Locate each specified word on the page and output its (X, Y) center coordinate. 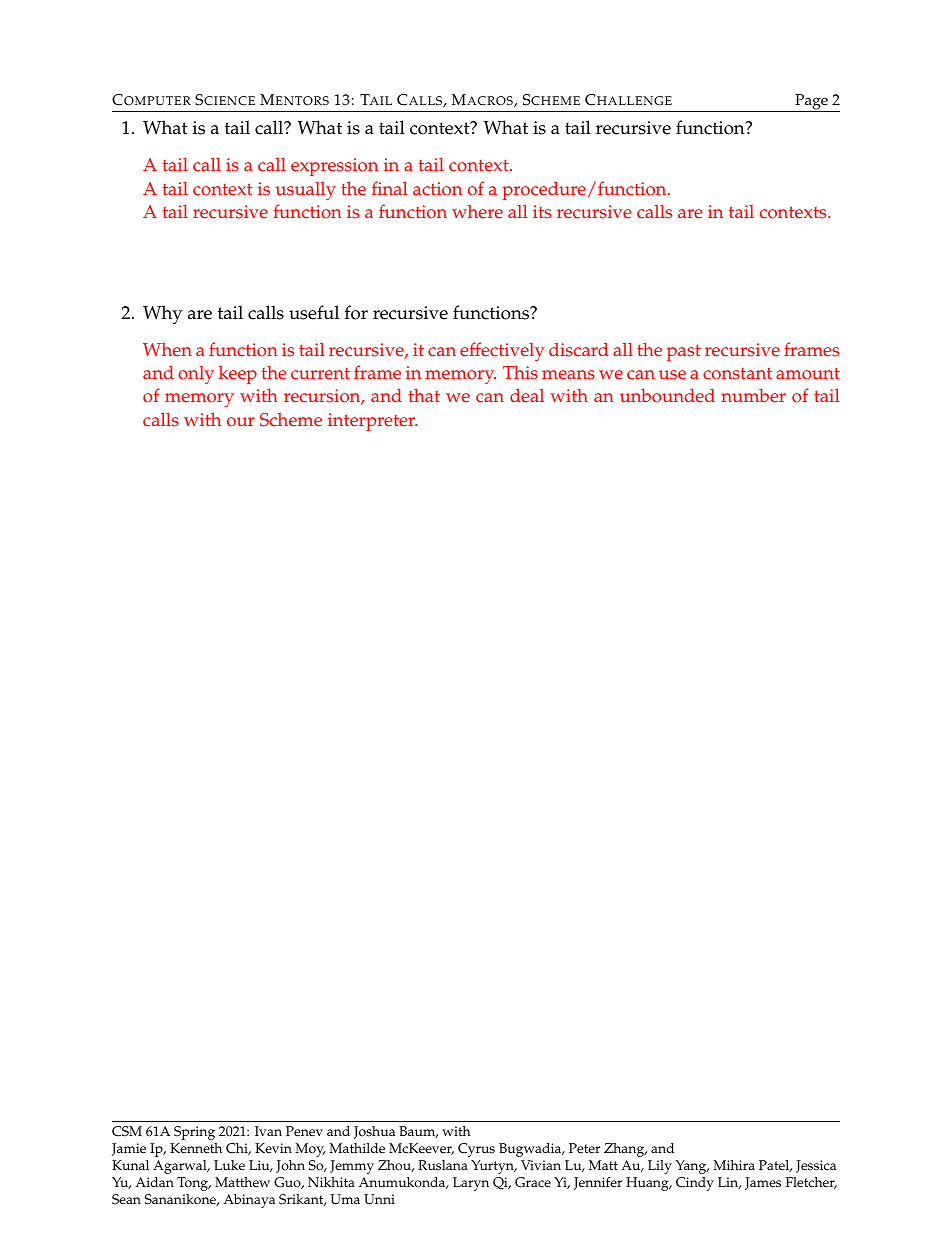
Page (811, 103)
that (424, 395)
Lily (660, 1167)
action (437, 189)
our (241, 422)
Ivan (268, 1131)
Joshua (374, 1132)
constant (737, 373)
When (167, 349)
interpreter (372, 422)
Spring (194, 1133)
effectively (502, 351)
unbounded (667, 395)
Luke (229, 1165)
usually (306, 190)
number (753, 395)
